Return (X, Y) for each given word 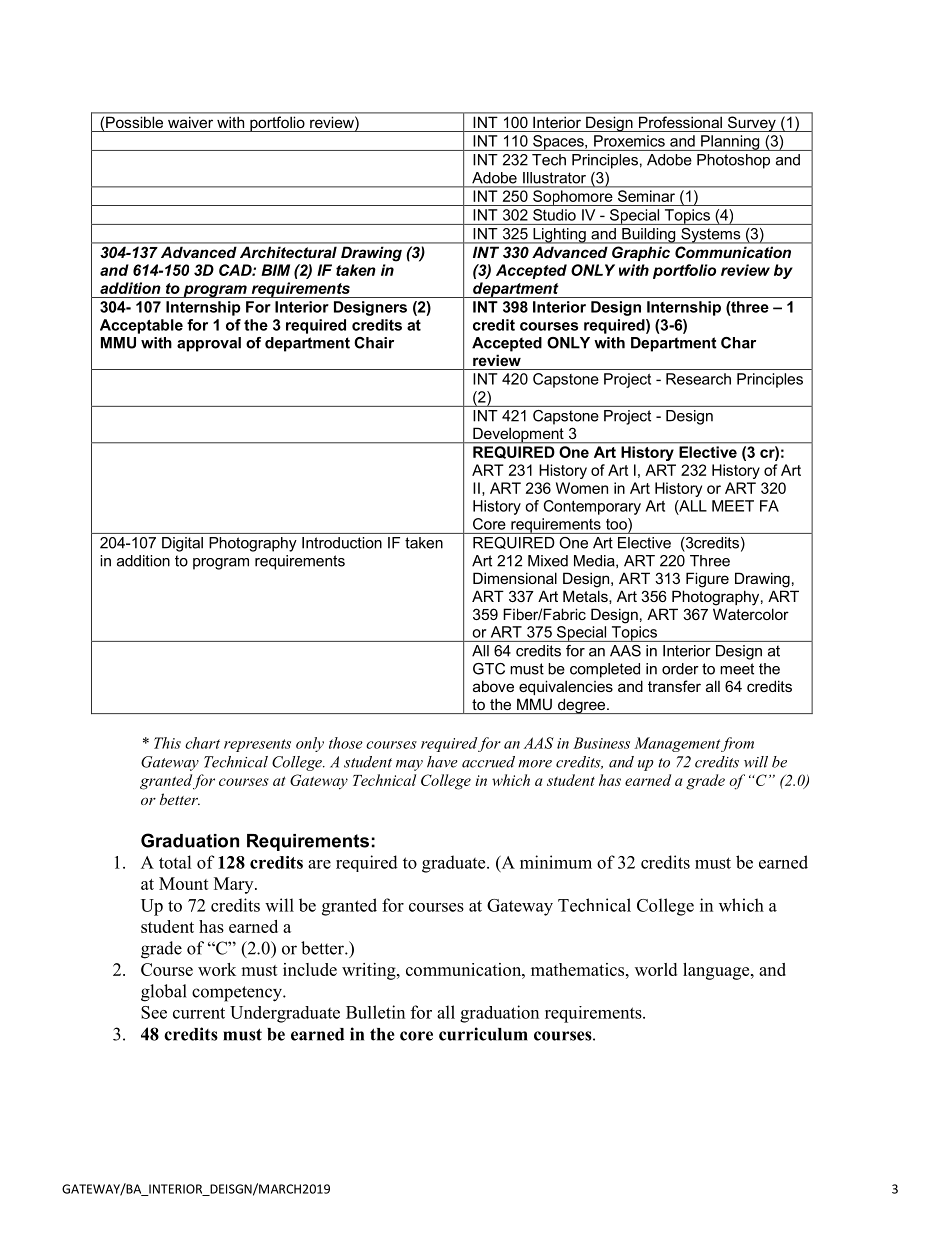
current (199, 1013)
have (442, 762)
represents (257, 745)
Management (677, 744)
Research (698, 379)
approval (209, 344)
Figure (707, 580)
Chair (374, 343)
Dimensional (515, 578)
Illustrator (554, 178)
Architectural (288, 252)
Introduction (342, 543)
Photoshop (733, 161)
